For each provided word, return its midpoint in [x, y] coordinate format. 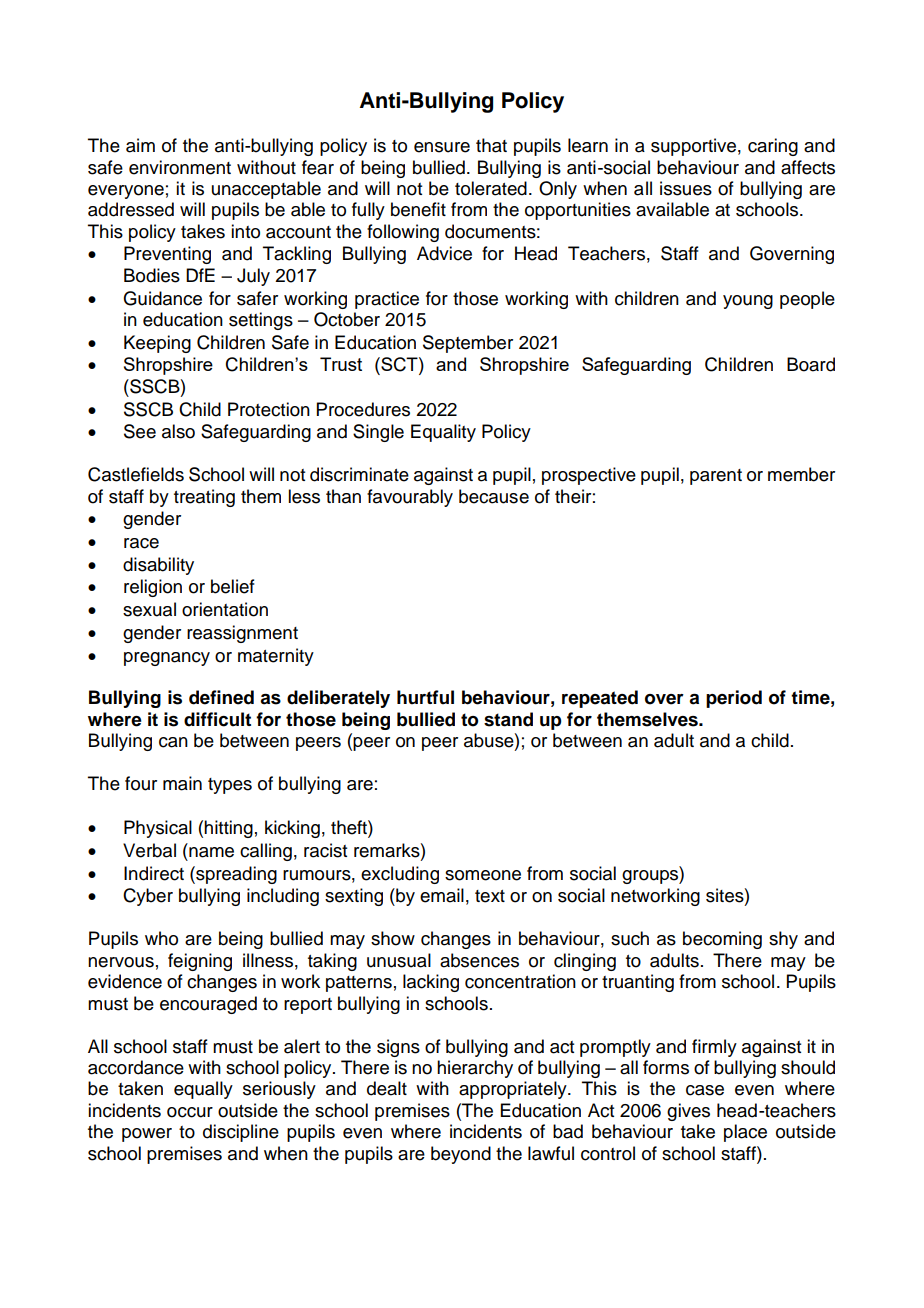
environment [180, 167]
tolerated [491, 188]
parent [716, 477]
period [734, 699]
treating [204, 498]
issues [686, 188]
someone [483, 875]
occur [190, 1112]
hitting [228, 829]
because [494, 496]
